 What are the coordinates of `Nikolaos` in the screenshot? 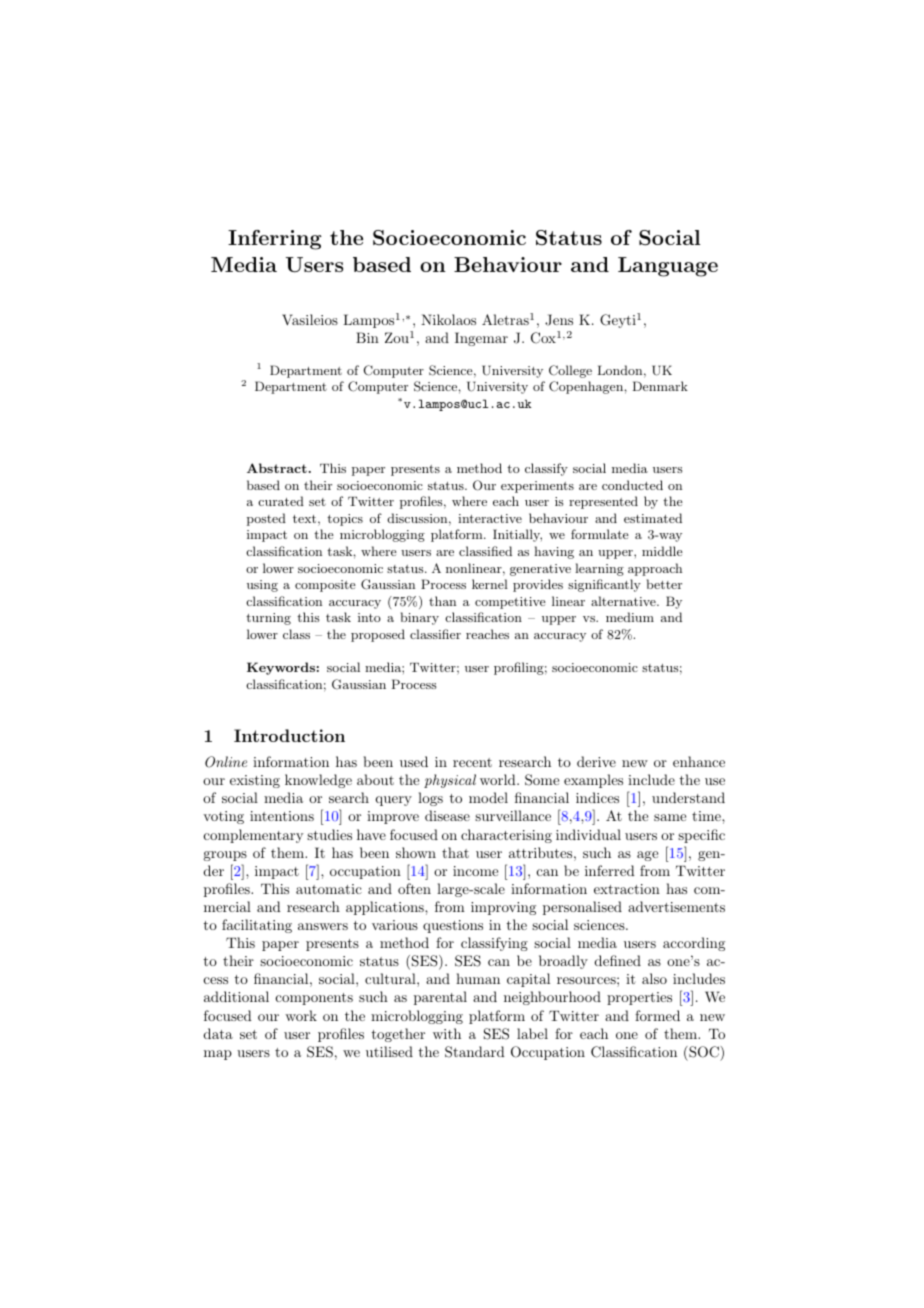 It's located at (448, 319).
